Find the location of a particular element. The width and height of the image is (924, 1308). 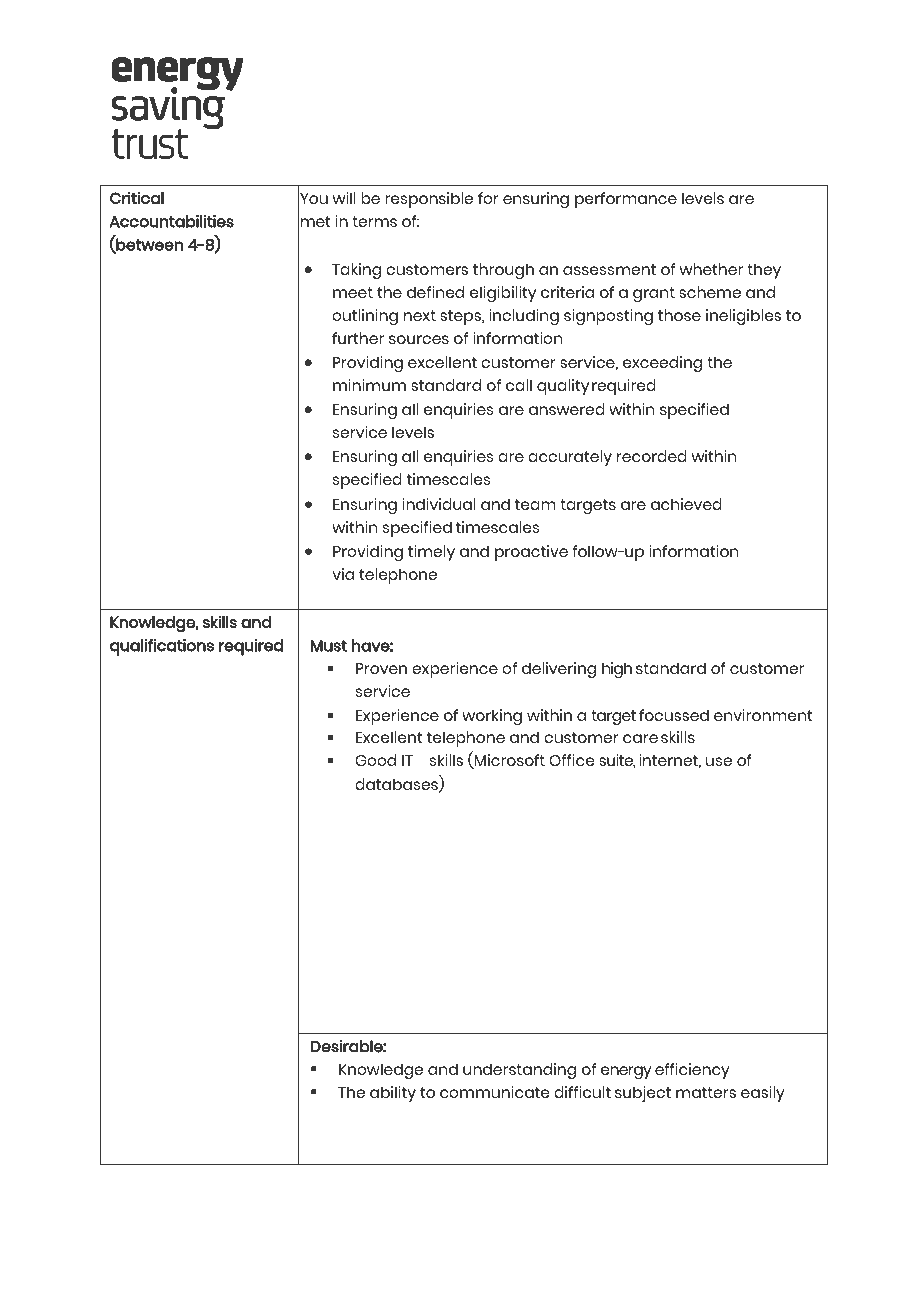

responsible is located at coordinates (429, 200).
